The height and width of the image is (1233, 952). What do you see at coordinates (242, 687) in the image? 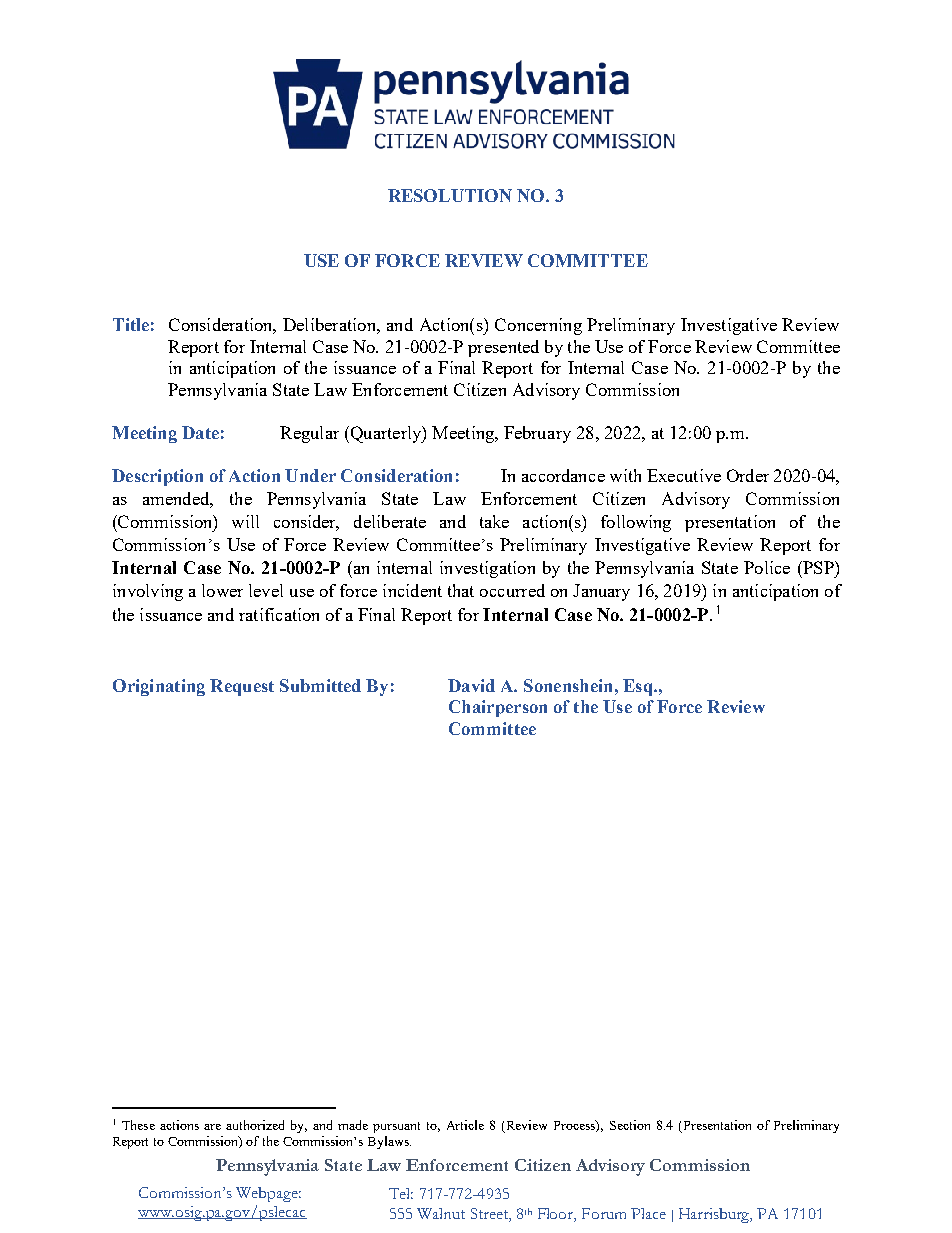
I see `Request` at bounding box center [242, 687].
